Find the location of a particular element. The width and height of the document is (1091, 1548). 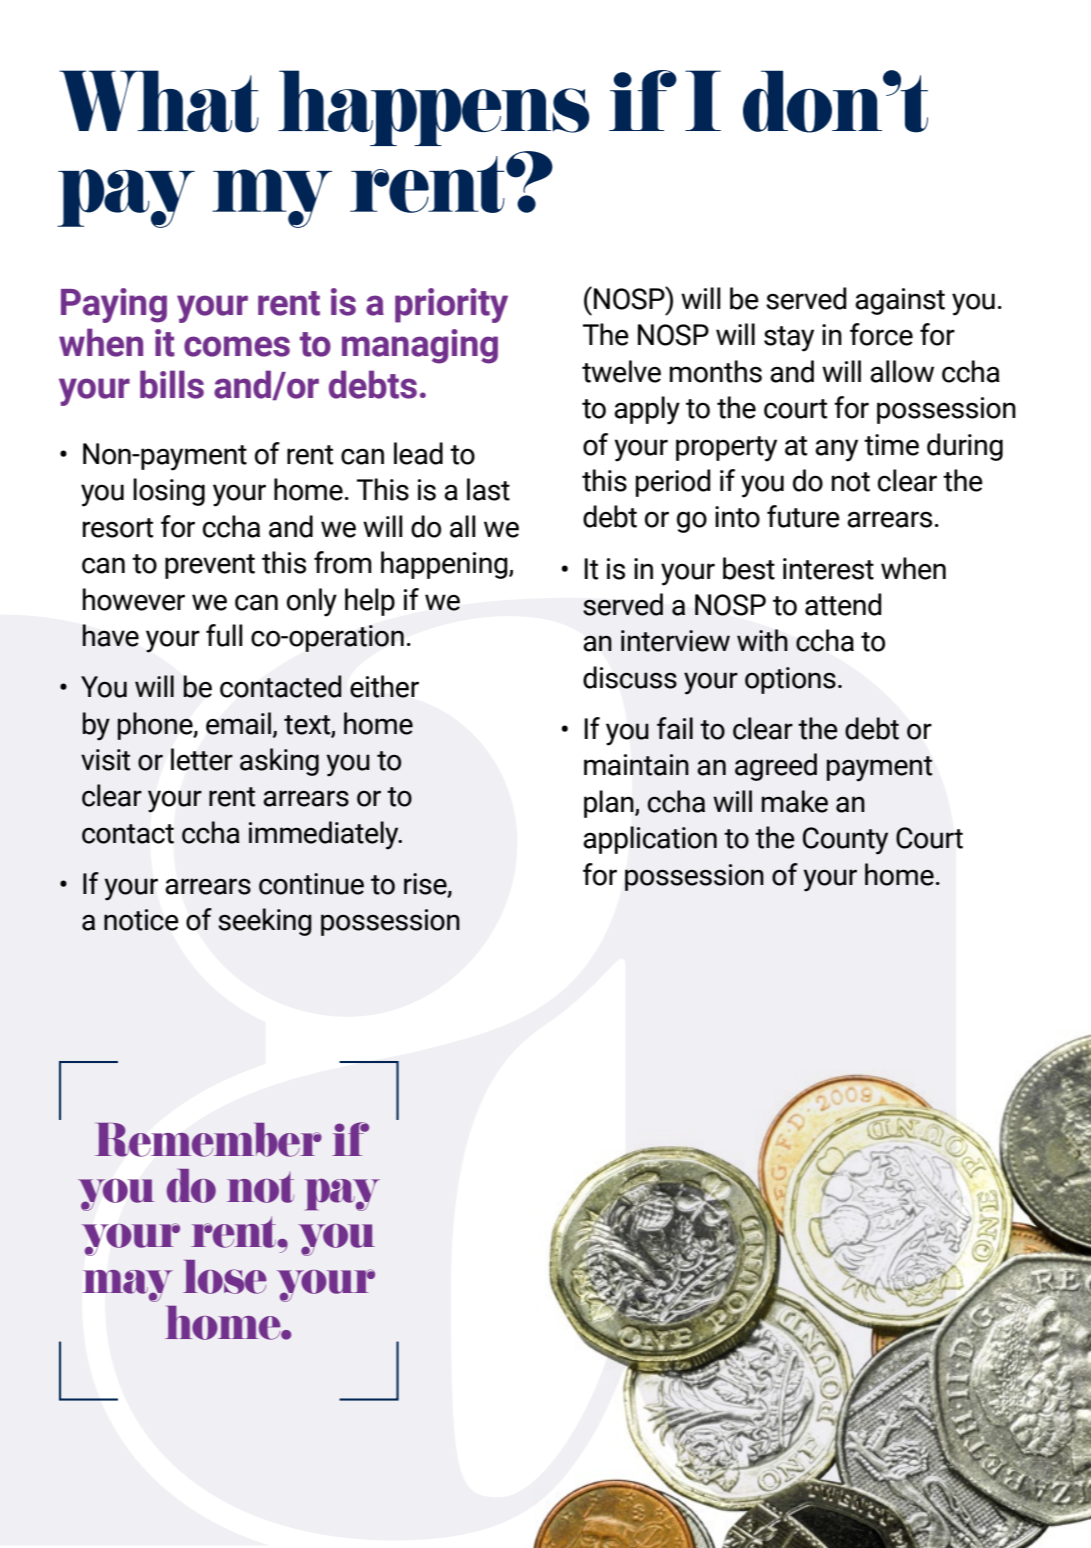

lose is located at coordinates (225, 1277).
